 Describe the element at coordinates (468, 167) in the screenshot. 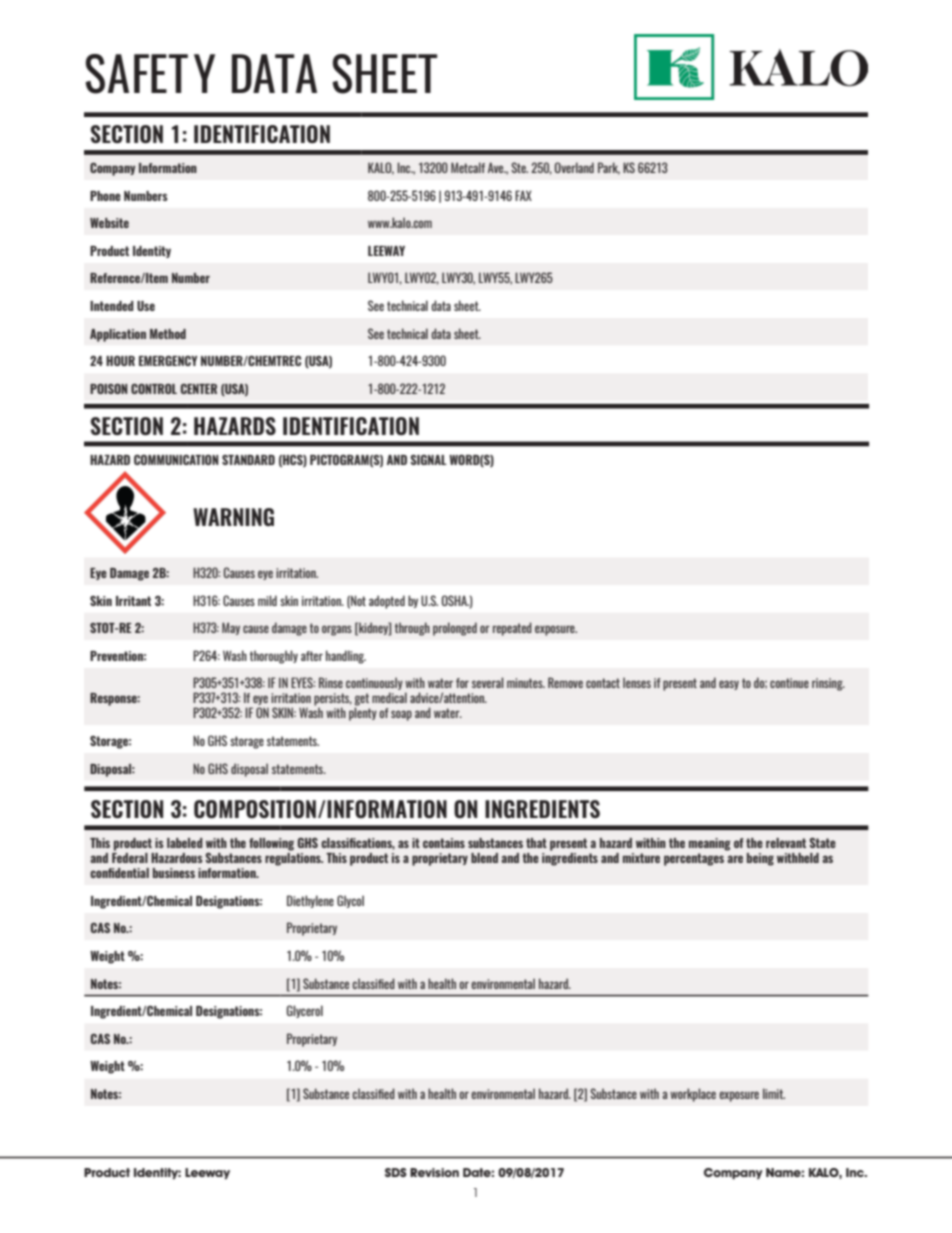

I see `Metcalf` at that location.
